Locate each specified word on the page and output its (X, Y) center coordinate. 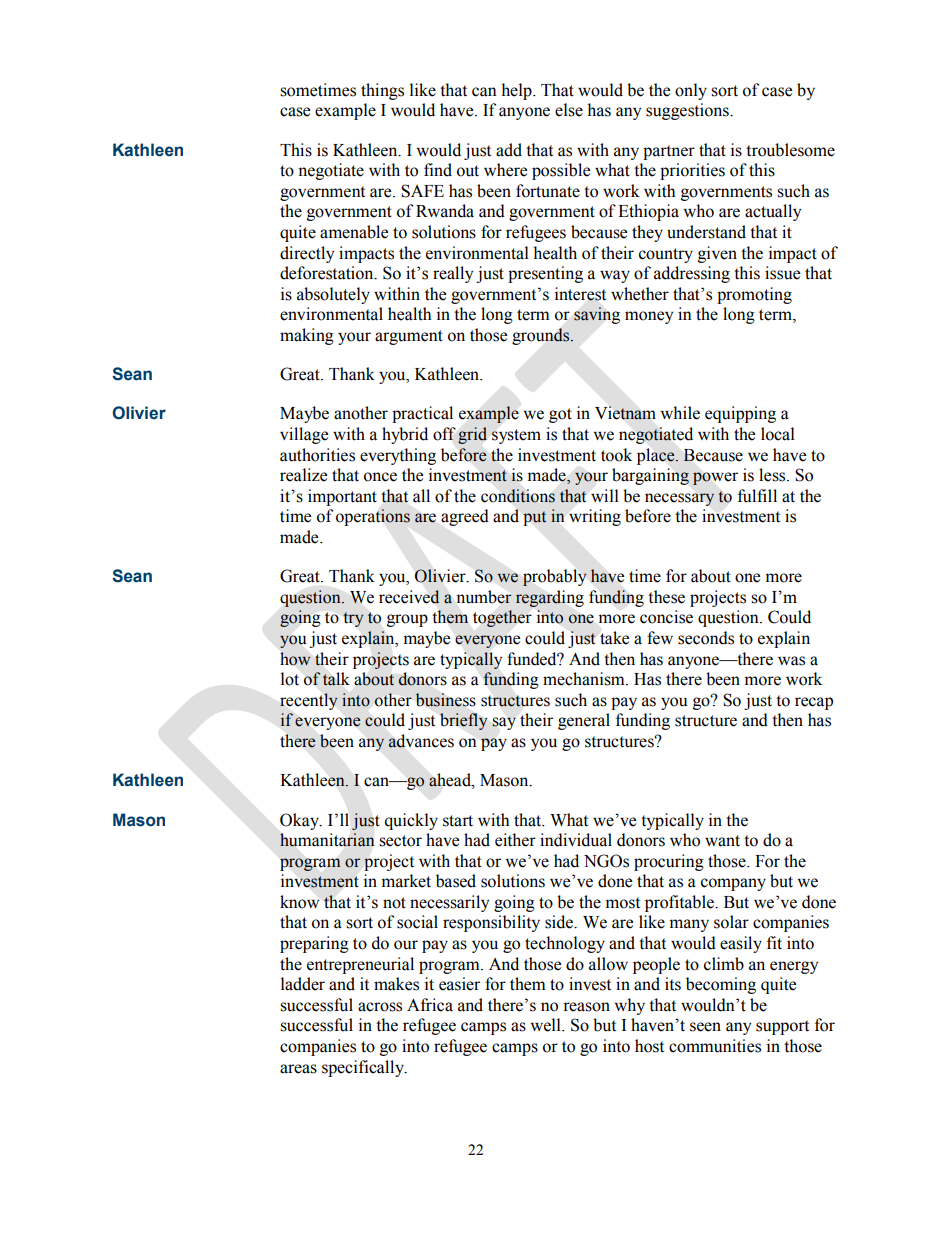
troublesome (790, 150)
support (782, 1027)
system (516, 436)
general (584, 721)
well (546, 1025)
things (382, 91)
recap (814, 703)
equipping (740, 414)
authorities (317, 455)
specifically (364, 1068)
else (569, 110)
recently (309, 701)
